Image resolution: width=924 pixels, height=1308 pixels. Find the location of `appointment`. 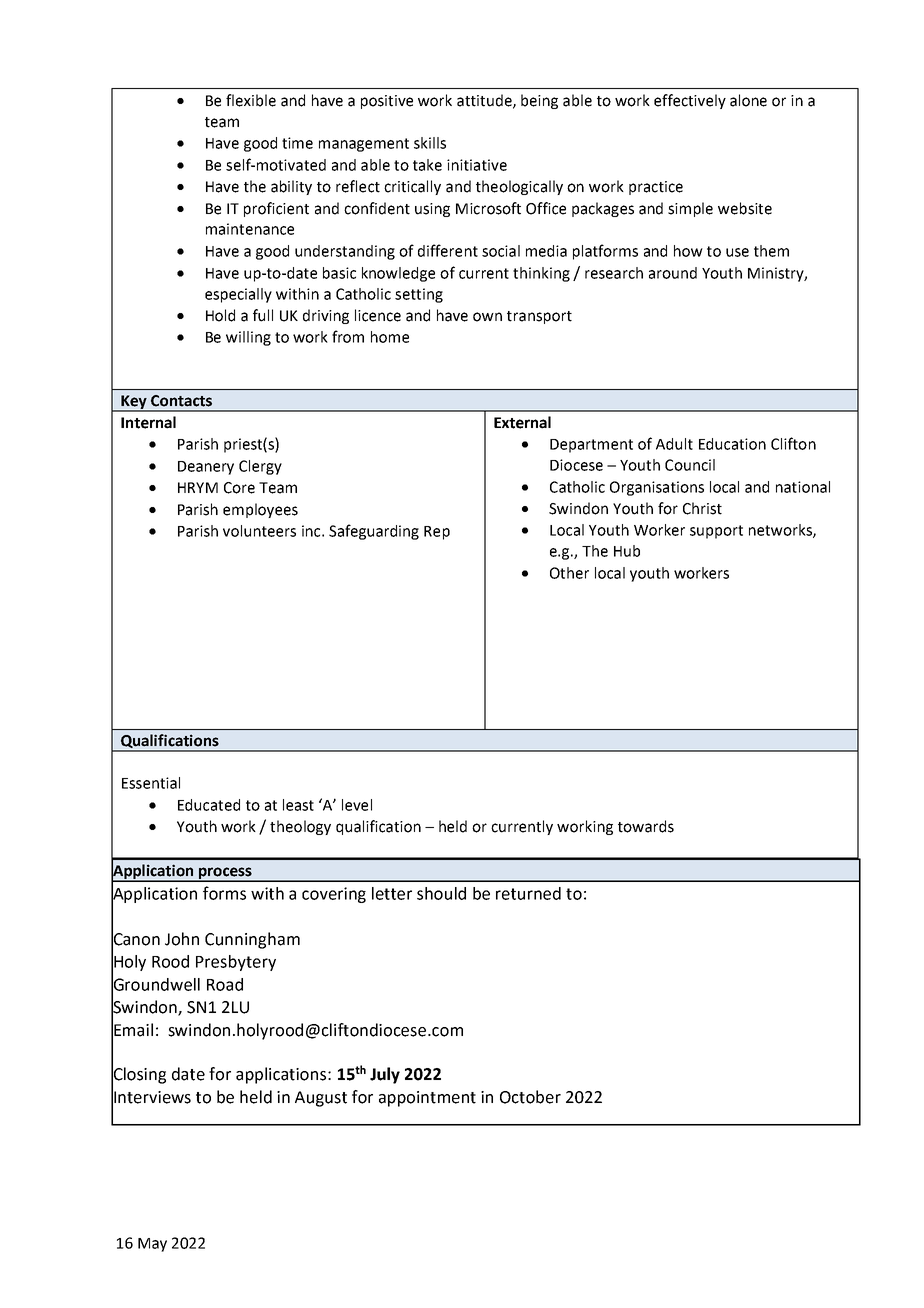

appointment is located at coordinates (427, 1099).
